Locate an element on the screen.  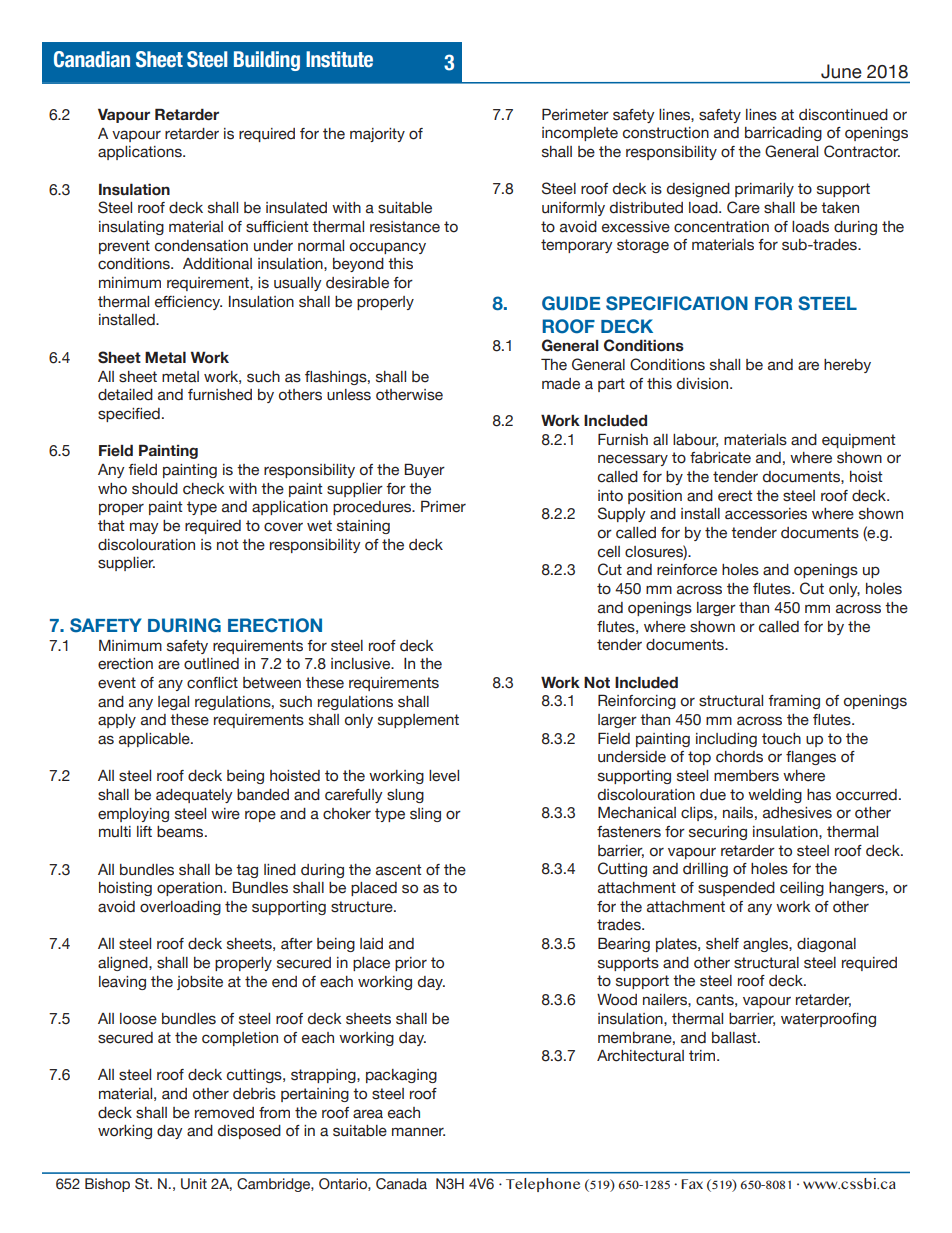
welding is located at coordinates (775, 796).
